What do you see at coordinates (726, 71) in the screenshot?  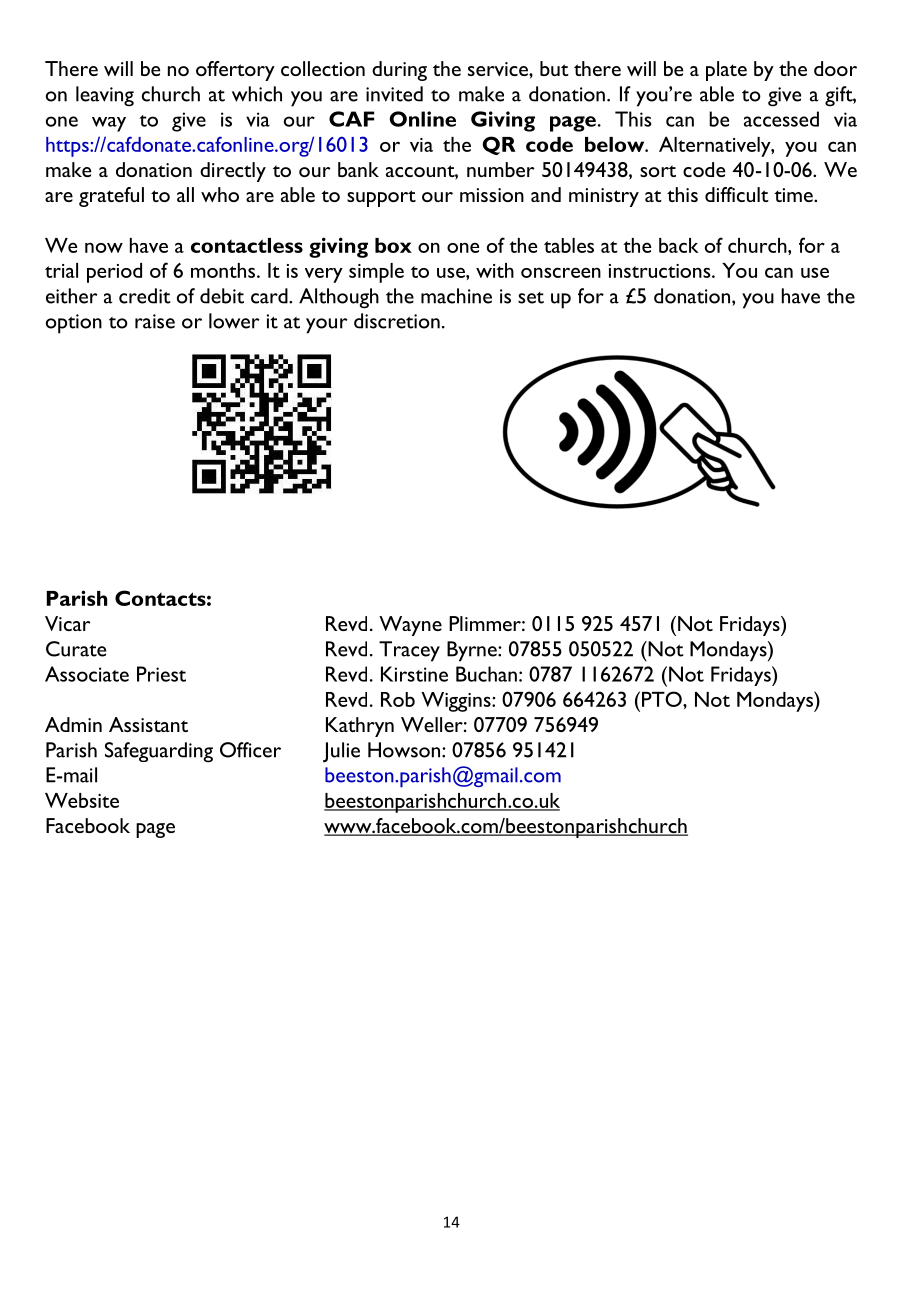 I see `plate` at bounding box center [726, 71].
